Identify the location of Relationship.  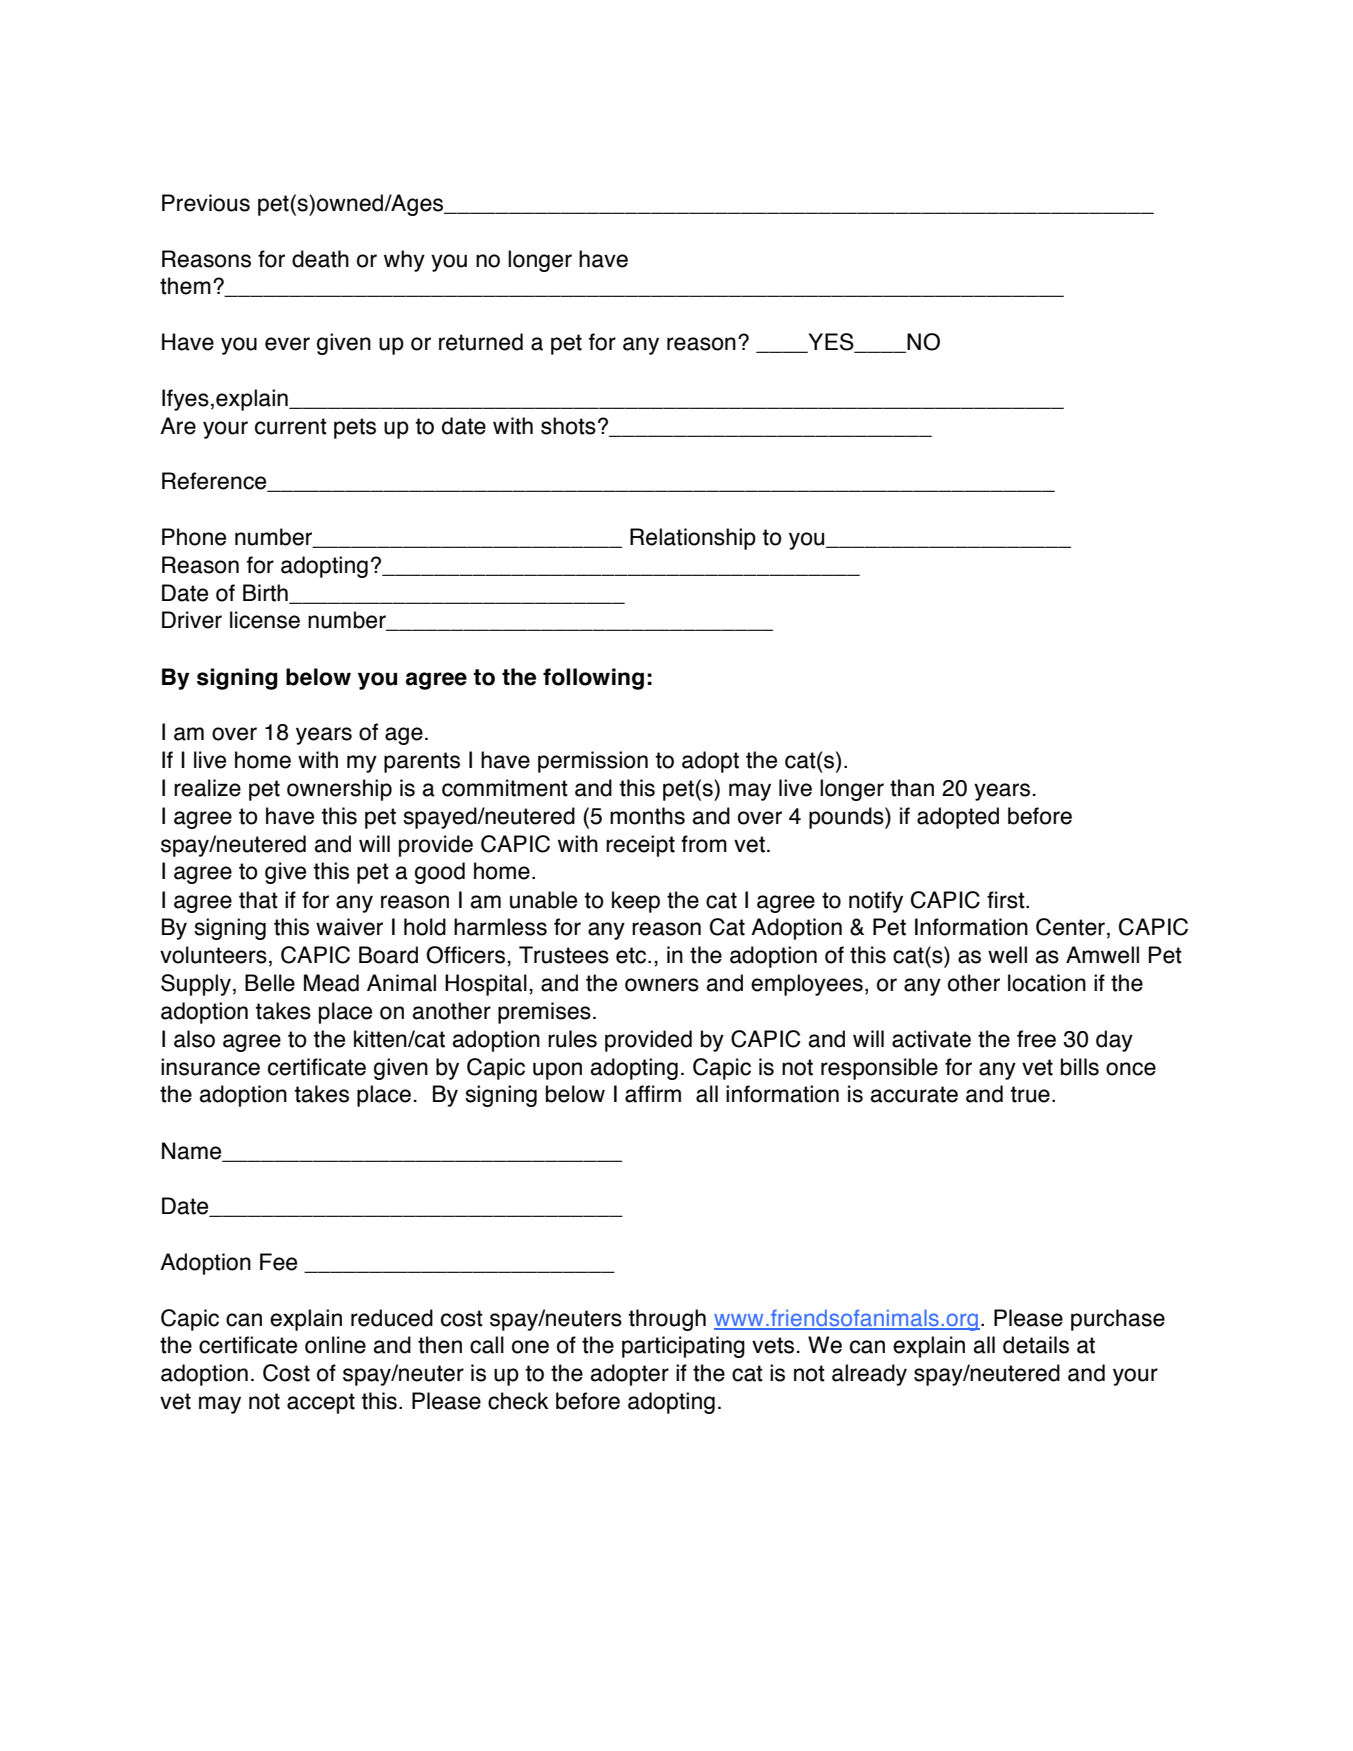
(693, 539).
